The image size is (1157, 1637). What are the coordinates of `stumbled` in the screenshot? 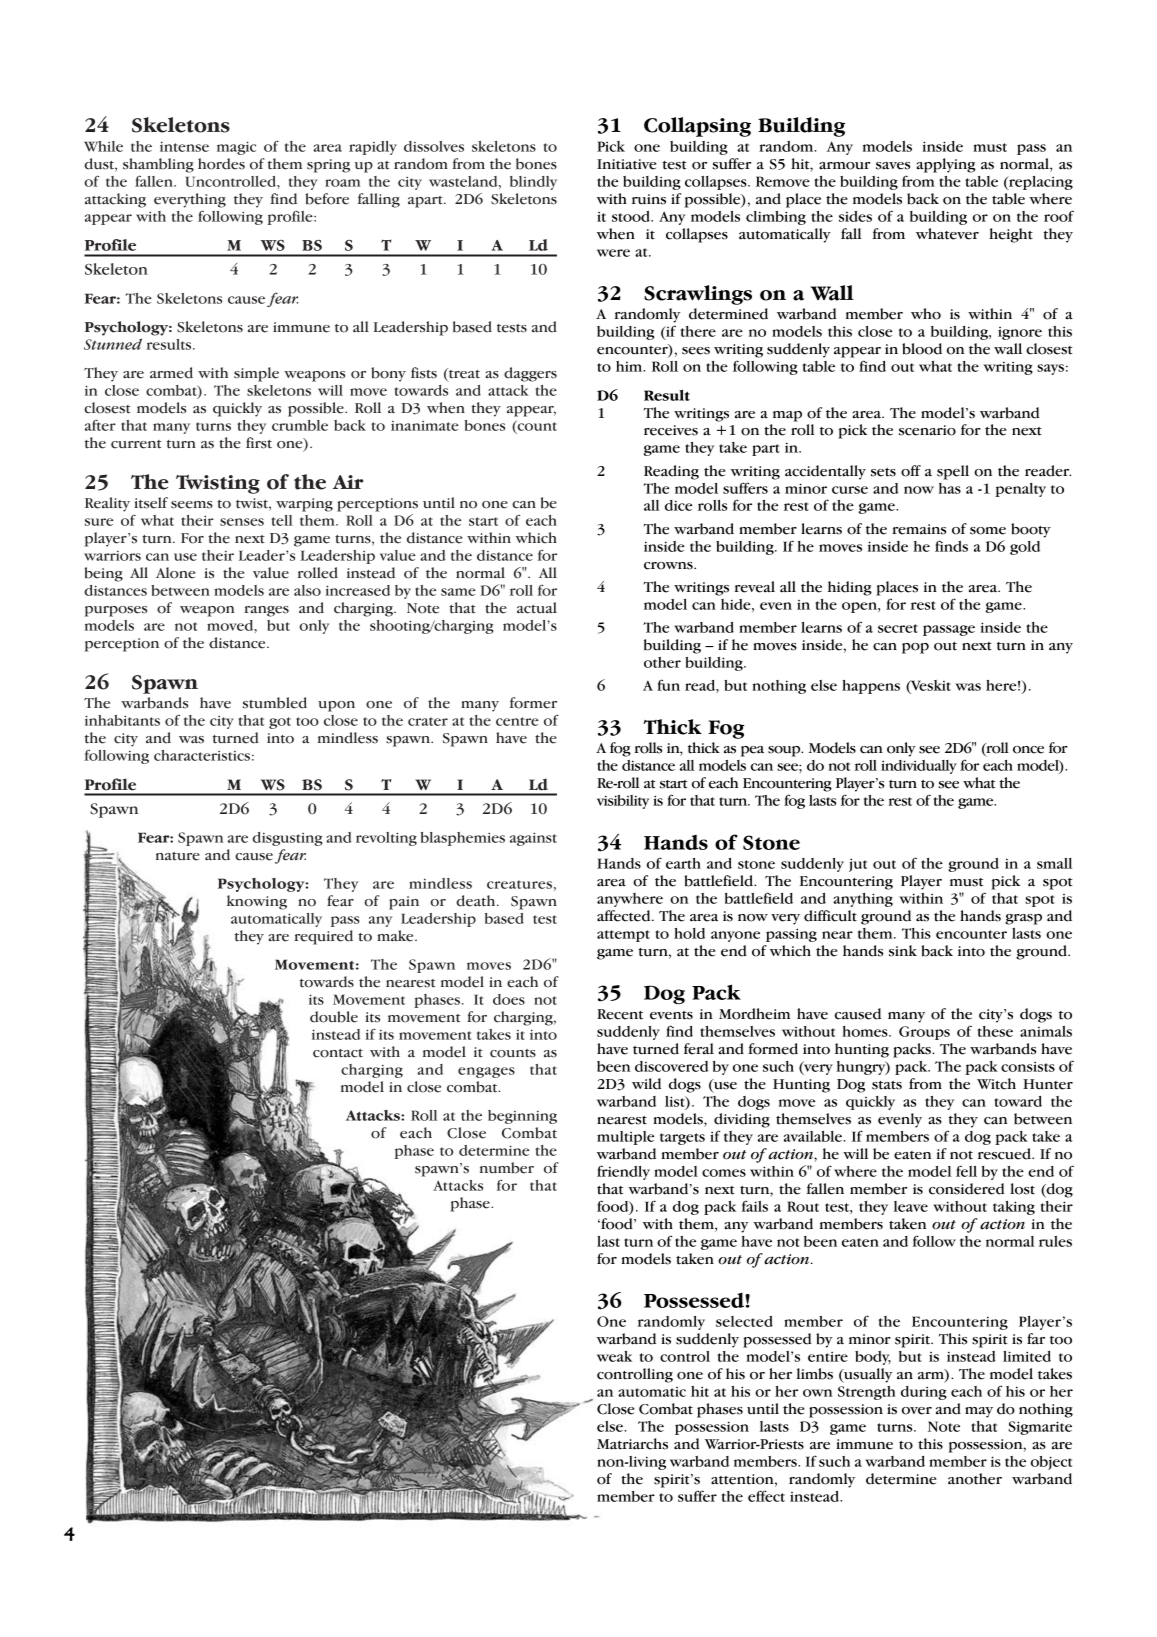 It's located at (275, 703).
